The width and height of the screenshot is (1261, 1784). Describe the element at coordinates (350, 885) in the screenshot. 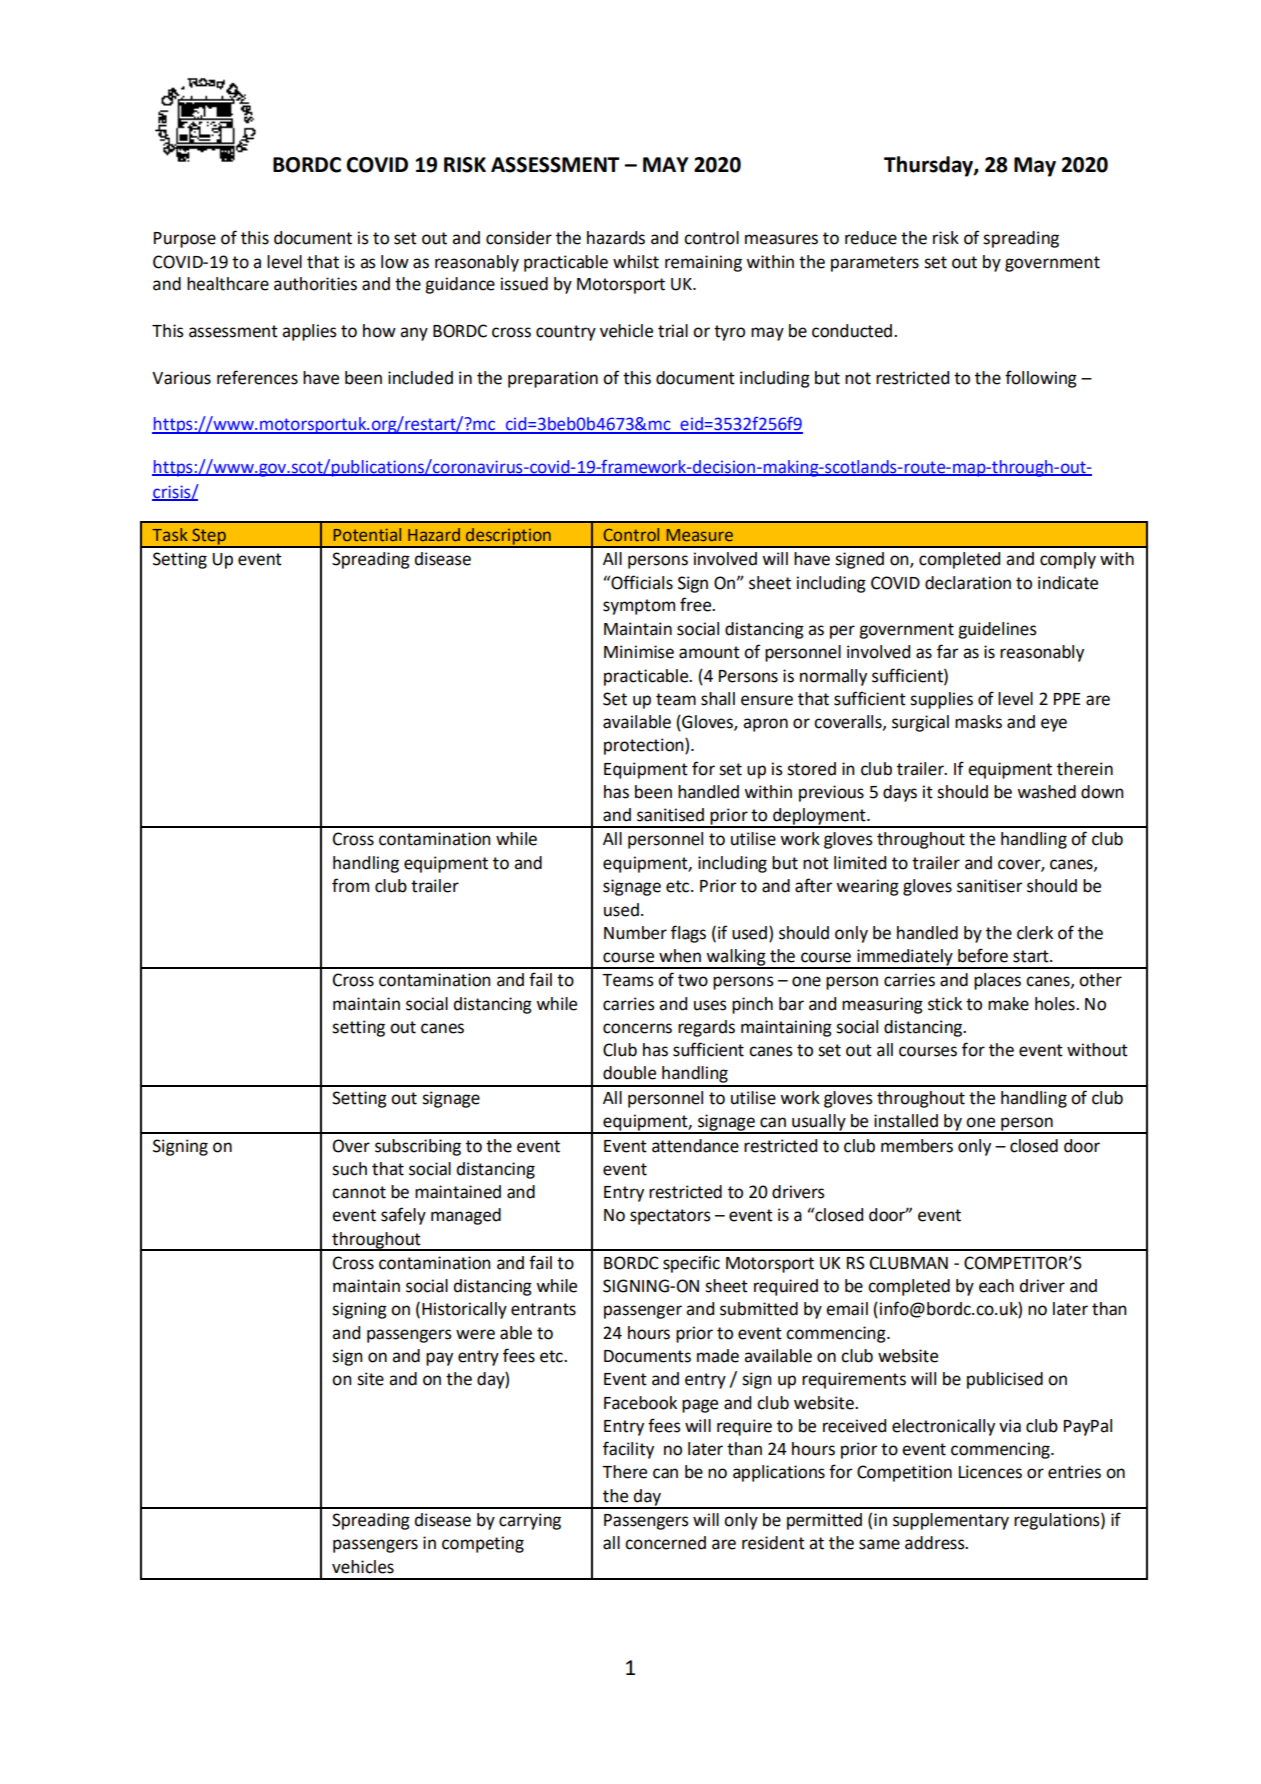

I see `from` at that location.
